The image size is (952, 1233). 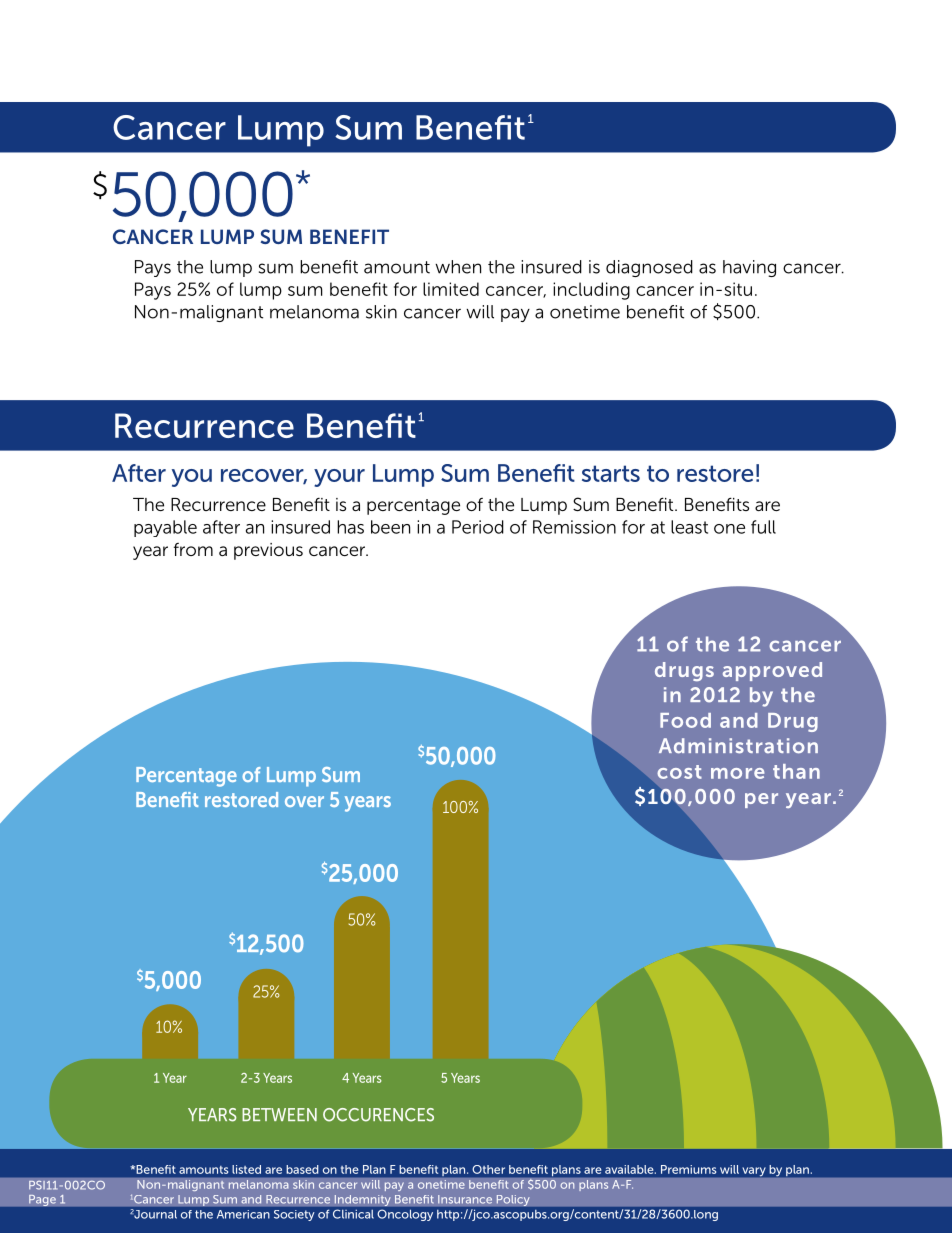 I want to click on having, so click(x=749, y=268).
